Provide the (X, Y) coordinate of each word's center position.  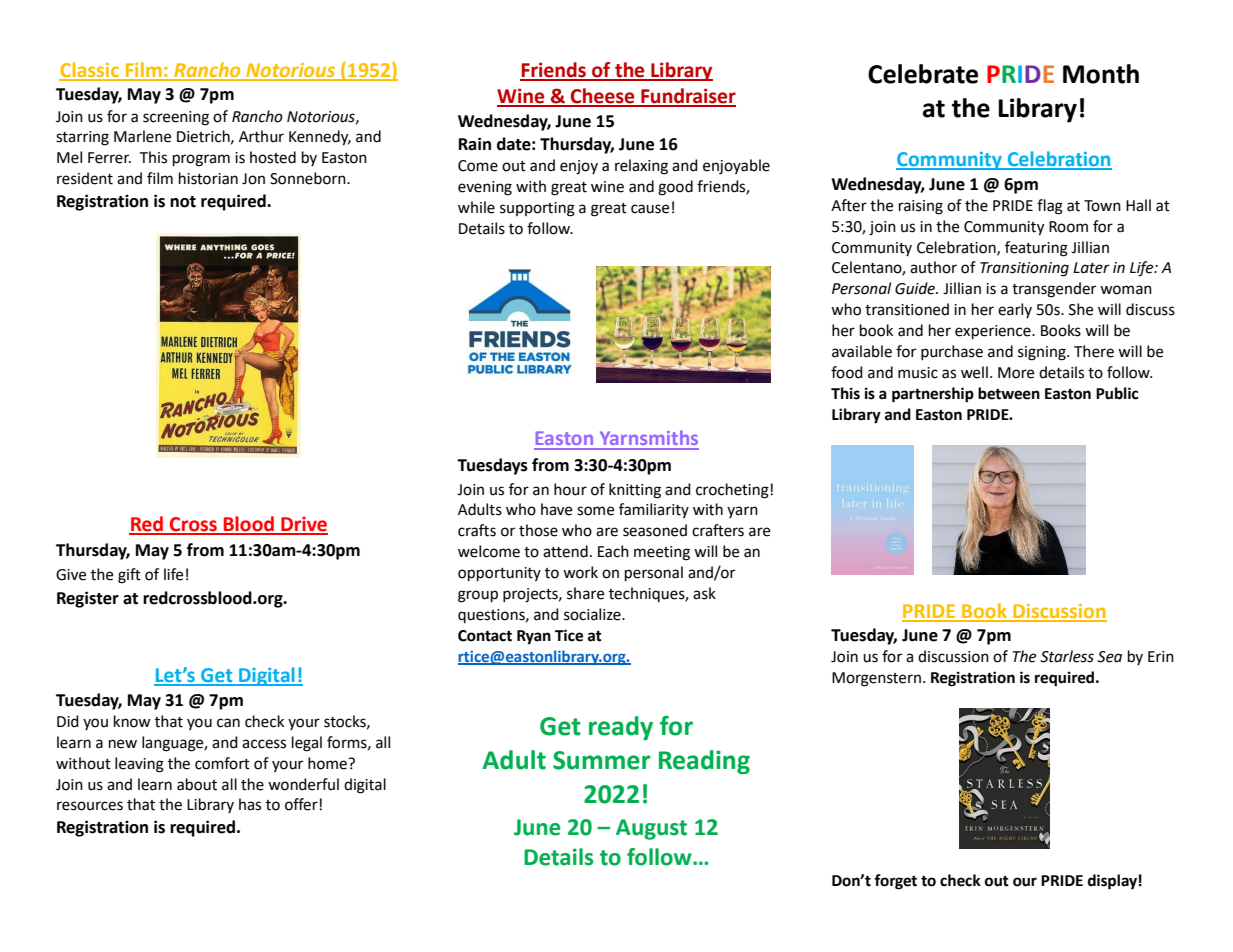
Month (1101, 74)
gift (129, 576)
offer (301, 804)
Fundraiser (687, 97)
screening (176, 118)
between (1009, 393)
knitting (635, 491)
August (651, 829)
